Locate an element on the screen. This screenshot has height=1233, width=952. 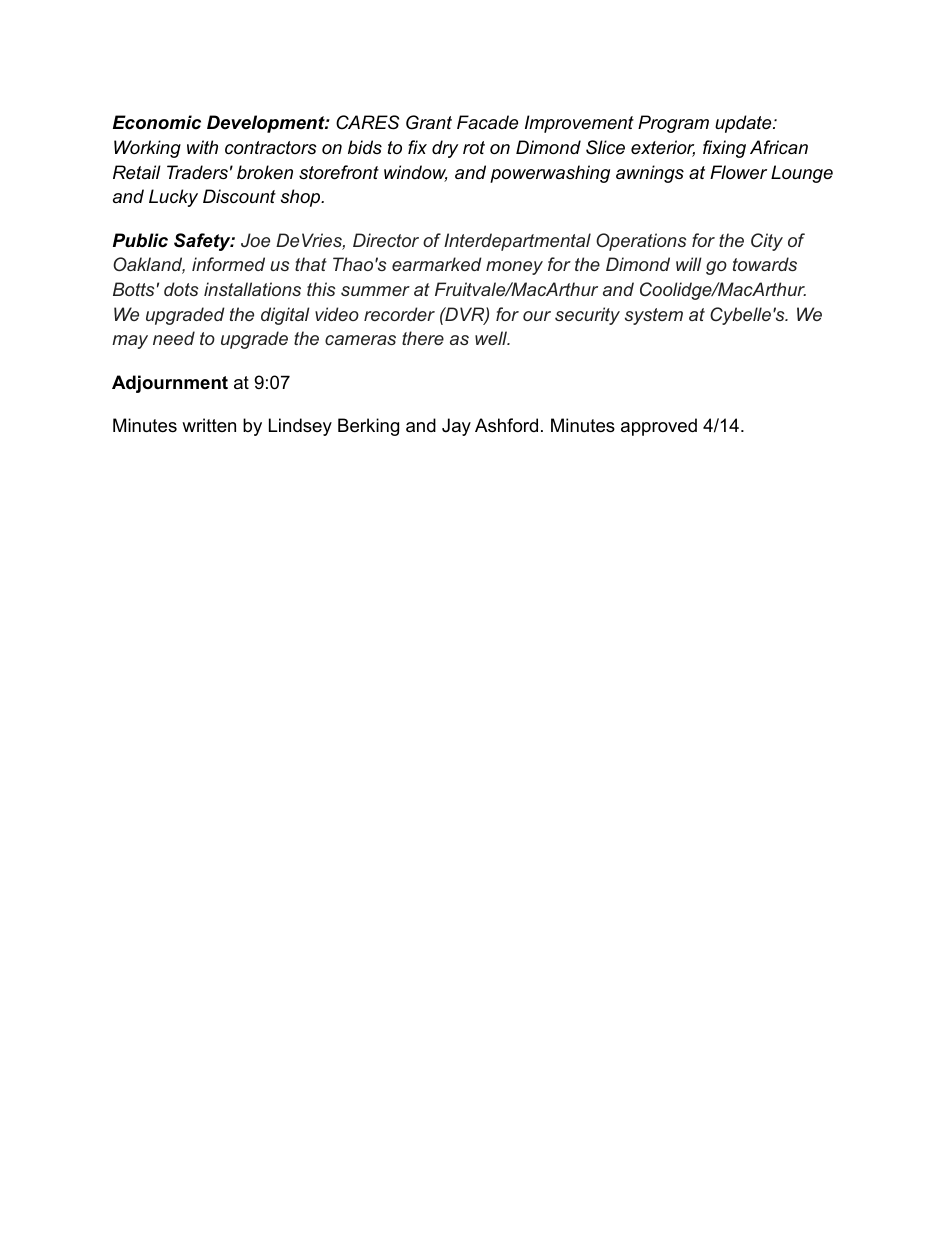
Interdepartmental is located at coordinates (517, 242).
